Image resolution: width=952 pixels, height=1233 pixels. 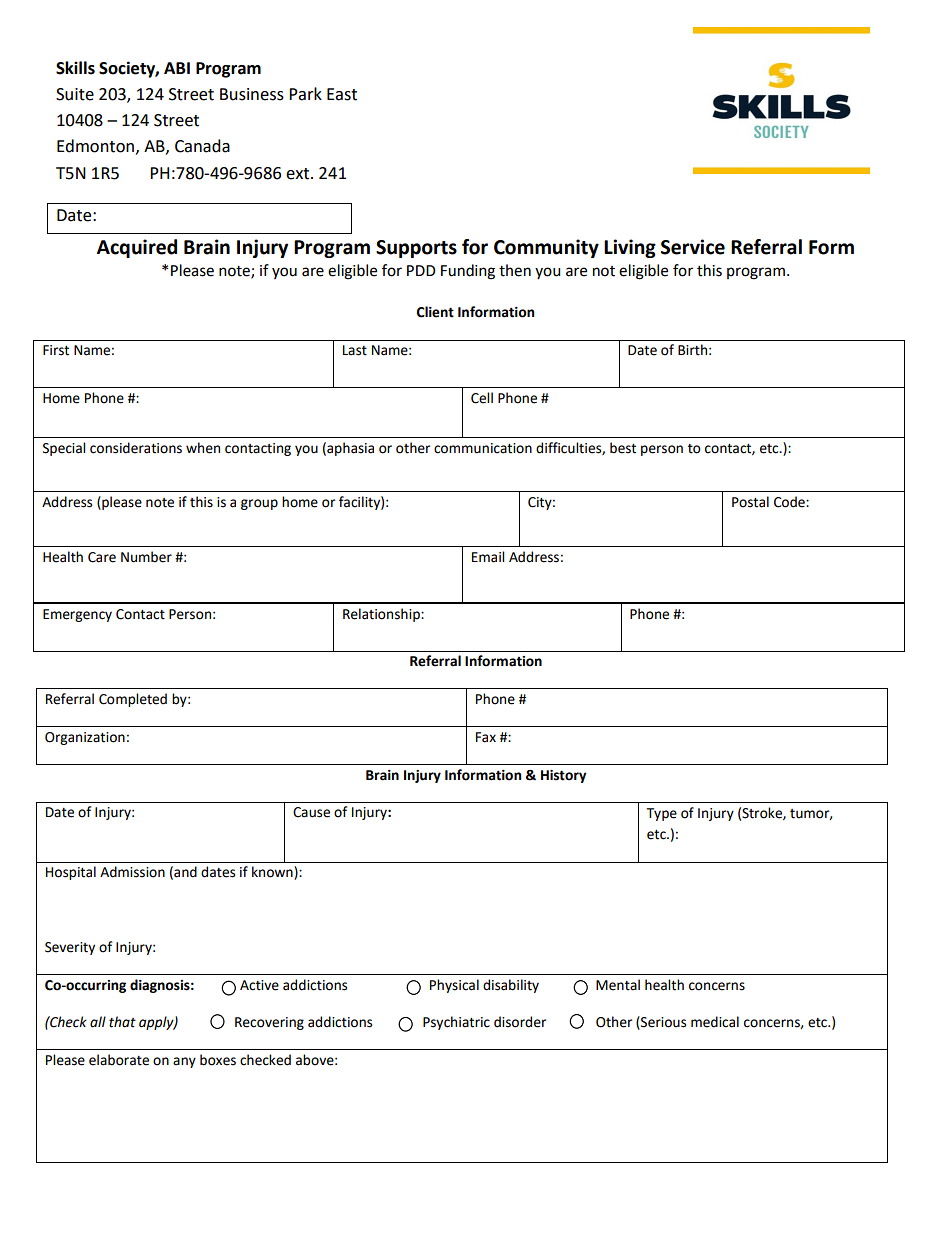 What do you see at coordinates (456, 1023) in the document?
I see `Psychiatric` at bounding box center [456, 1023].
